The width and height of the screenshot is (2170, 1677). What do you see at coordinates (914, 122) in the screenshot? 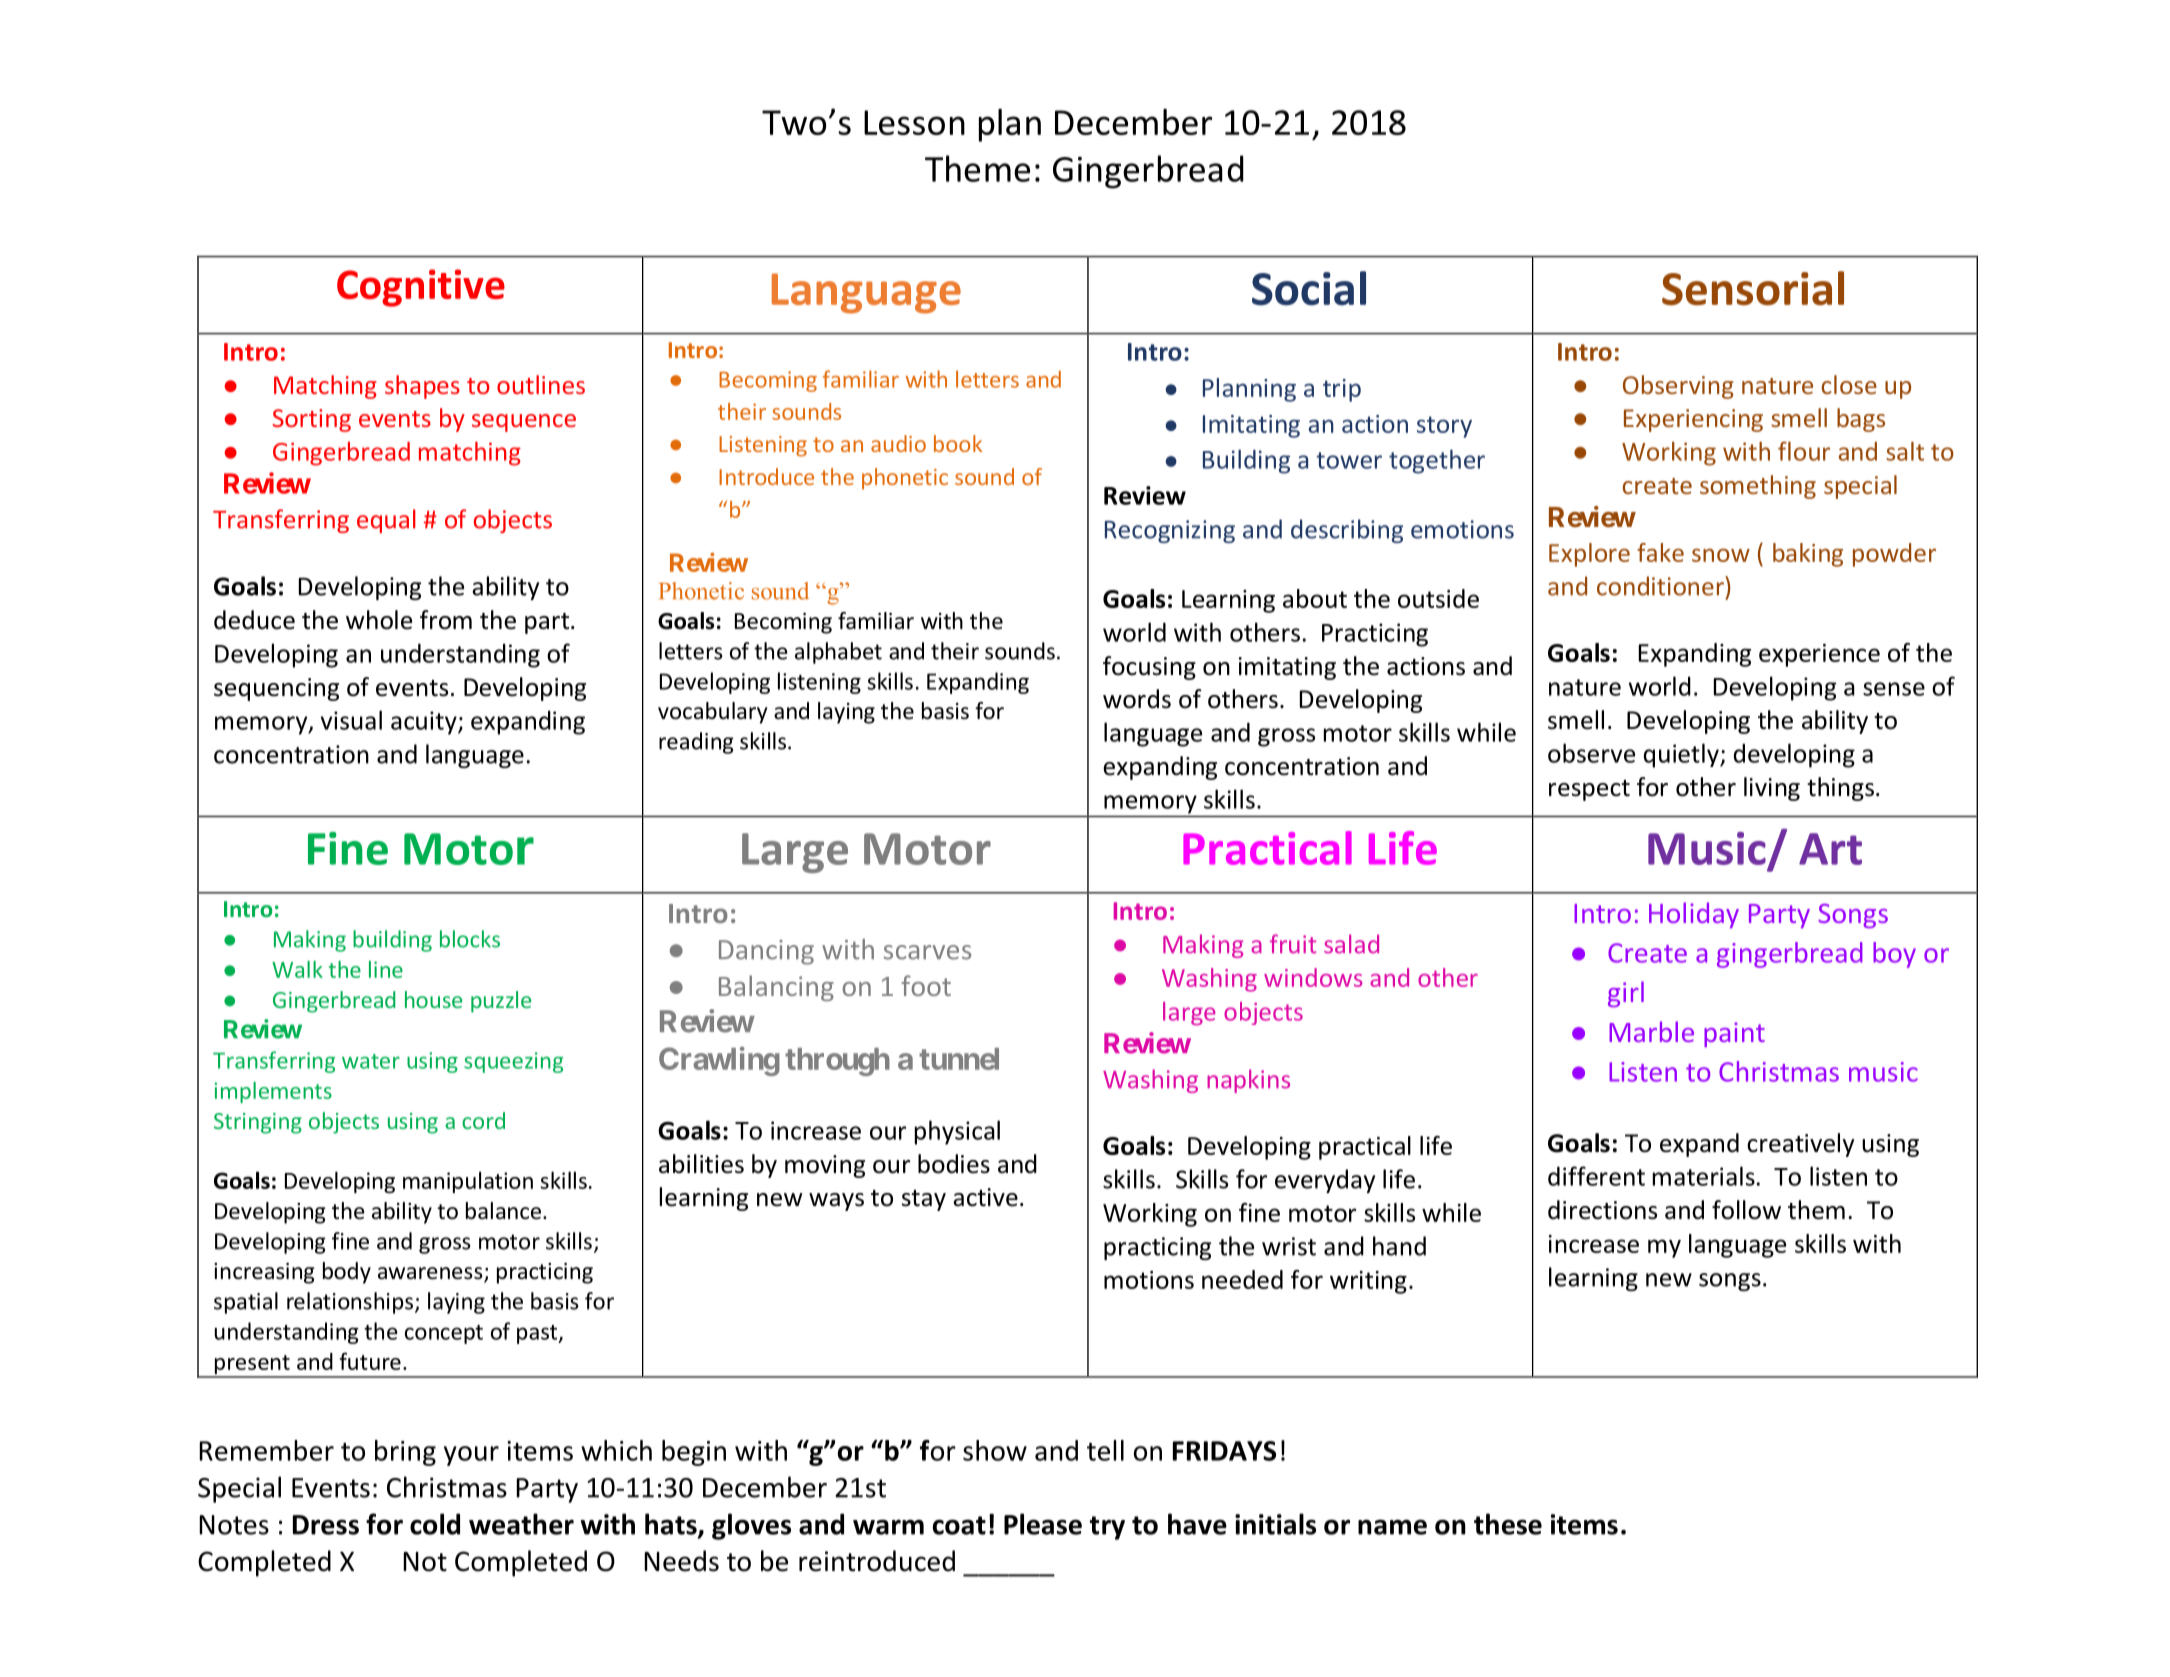
I see `Lesson` at bounding box center [914, 122].
